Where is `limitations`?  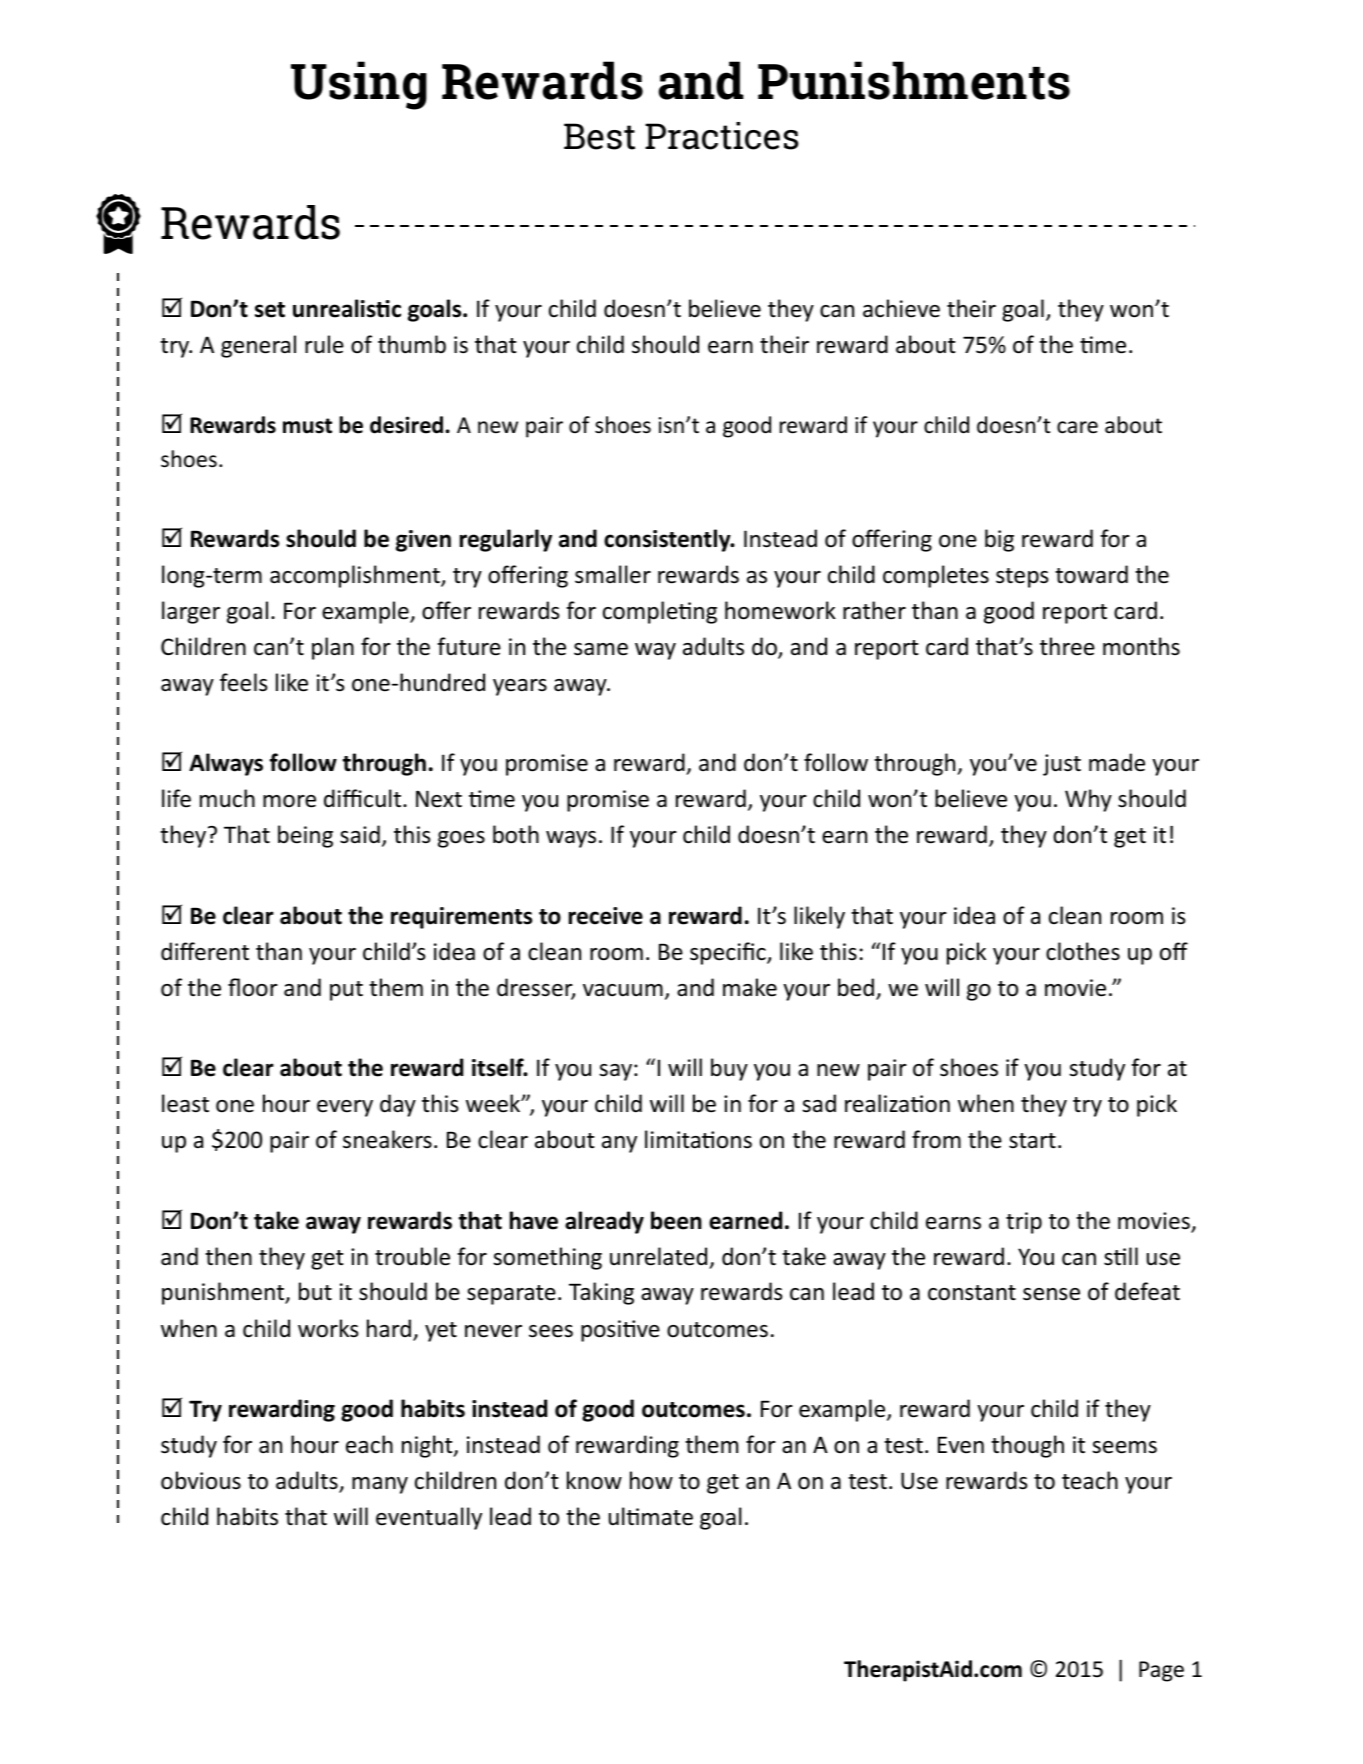 limitations is located at coordinates (698, 1139).
